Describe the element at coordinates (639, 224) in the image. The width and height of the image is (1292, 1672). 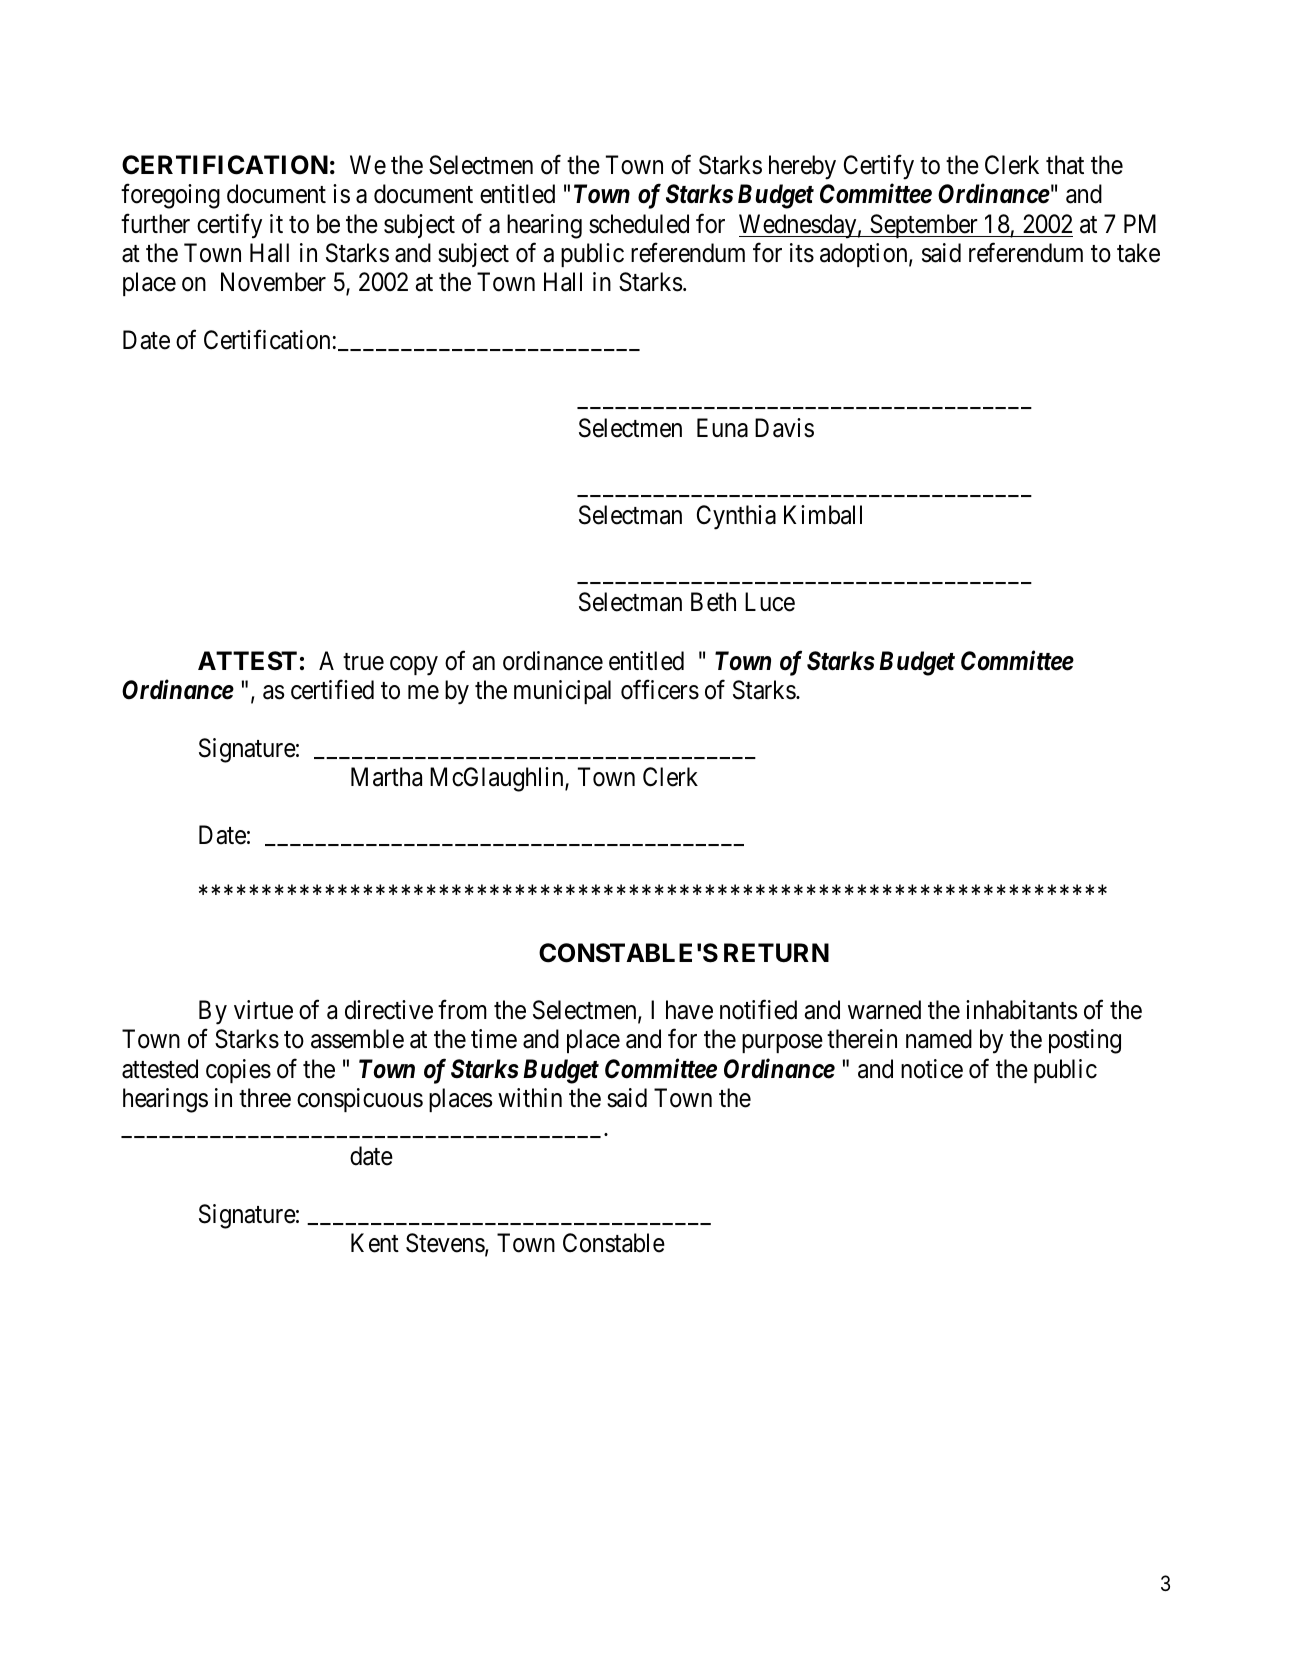
I see `scheduled` at that location.
